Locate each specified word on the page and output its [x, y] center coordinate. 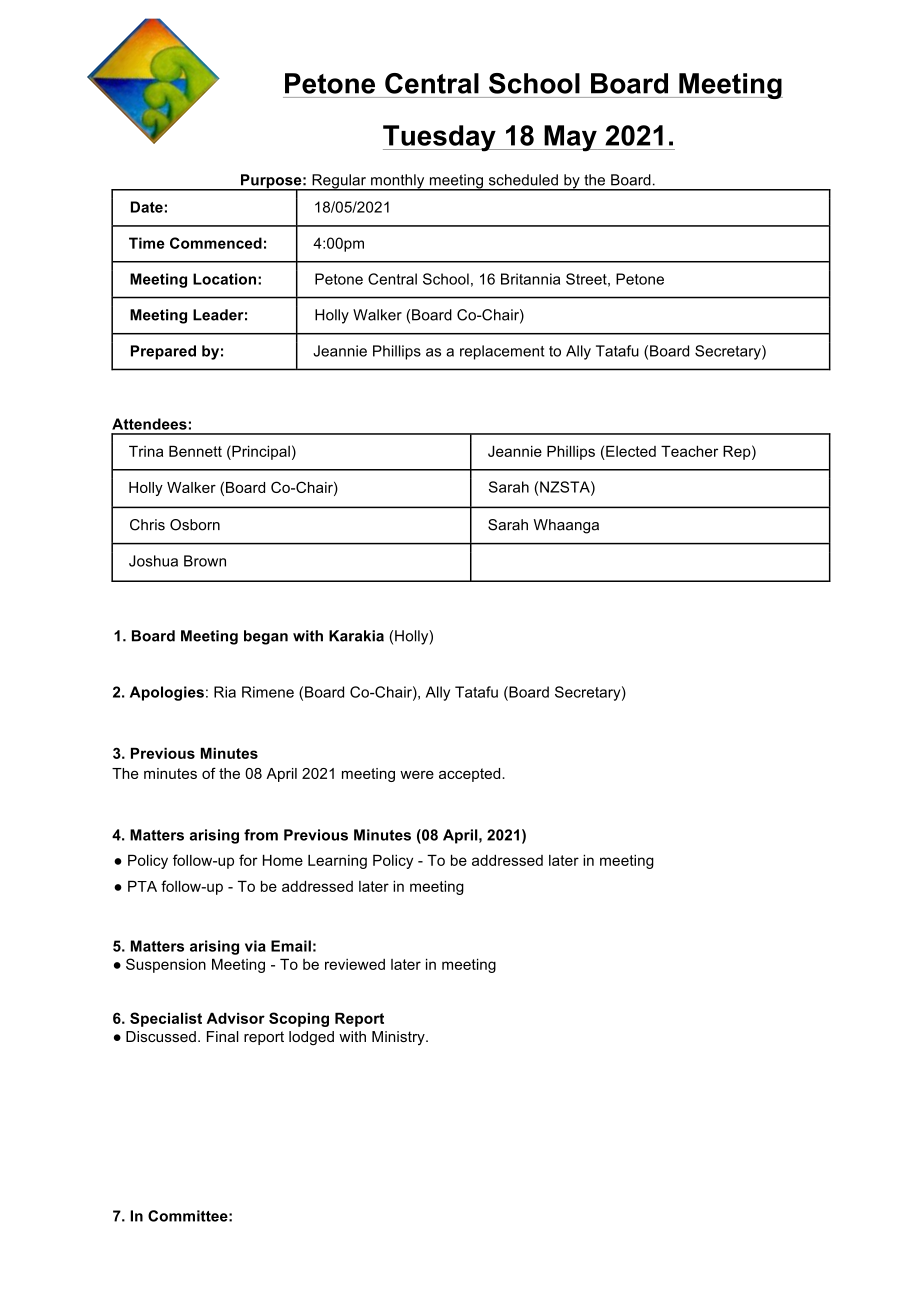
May [570, 138]
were [417, 774]
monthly [398, 182]
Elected [631, 451]
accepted [471, 775]
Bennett [195, 451]
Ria [225, 692]
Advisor [236, 1018]
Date [147, 207]
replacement [502, 352]
